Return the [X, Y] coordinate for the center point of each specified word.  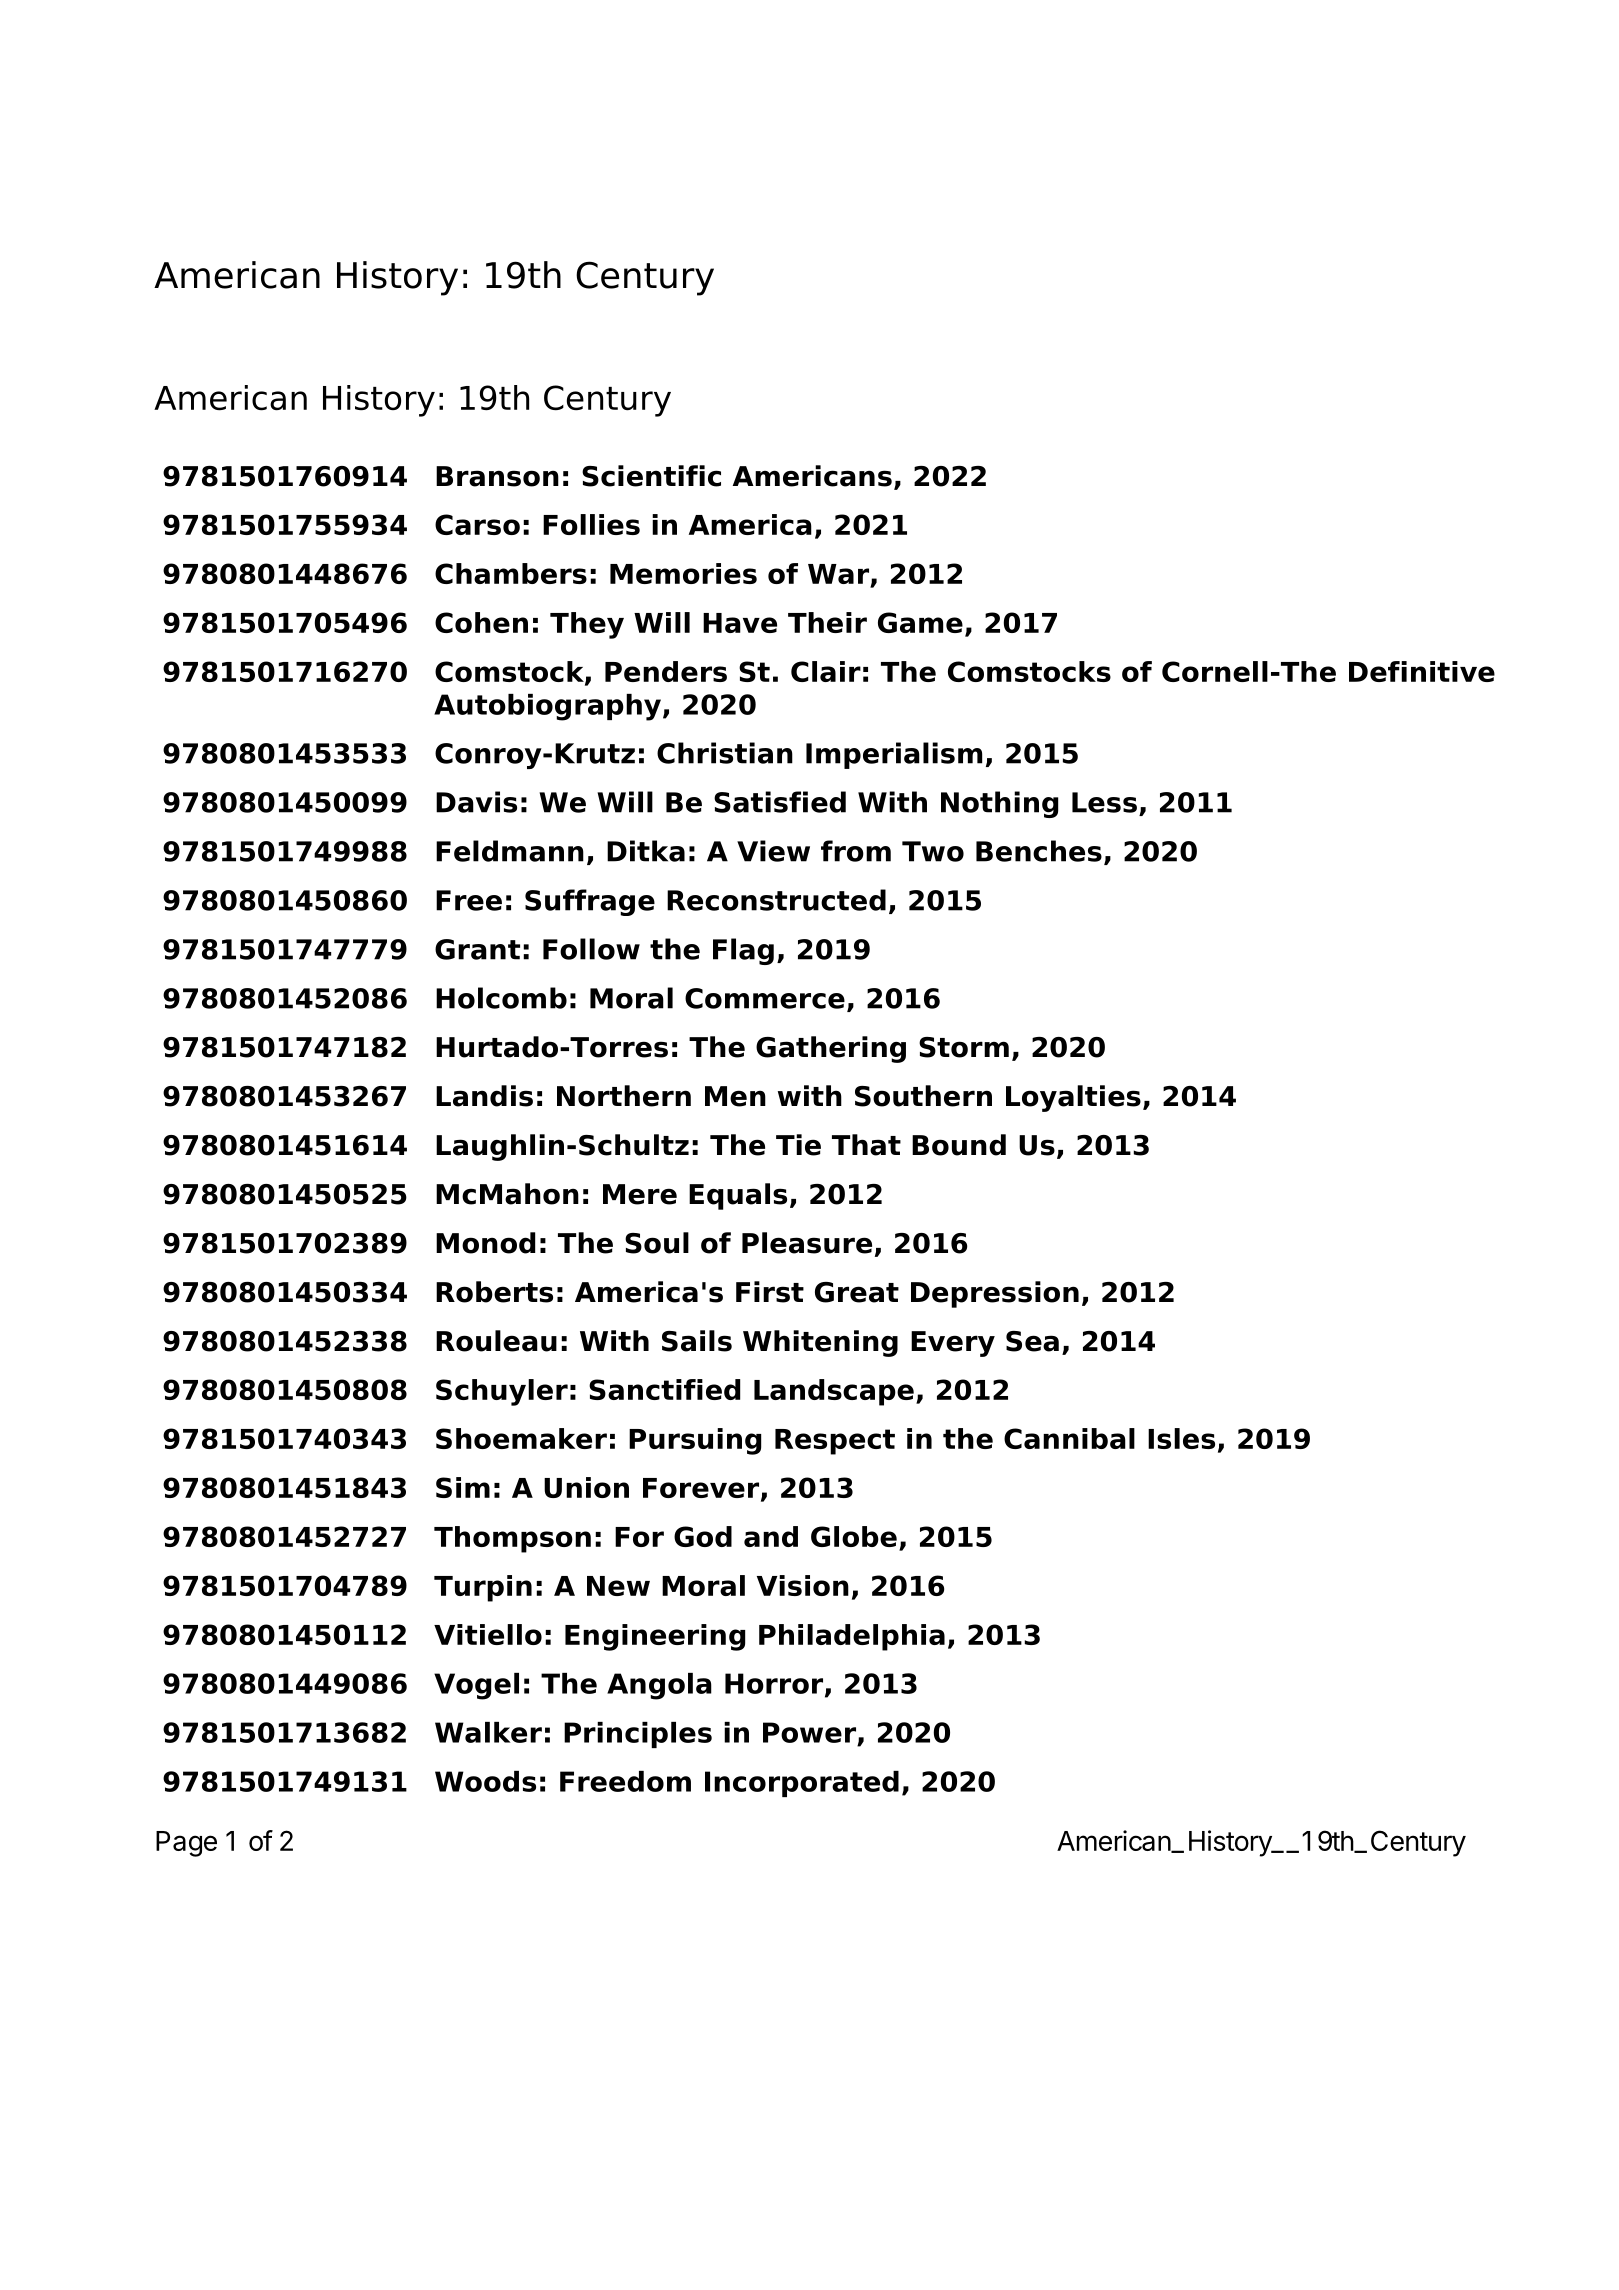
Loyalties [1073, 1098]
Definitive [1422, 671]
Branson [497, 476]
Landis [484, 1096]
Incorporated [802, 1784]
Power [809, 1732]
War [839, 575]
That [866, 1145]
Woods [485, 1781]
